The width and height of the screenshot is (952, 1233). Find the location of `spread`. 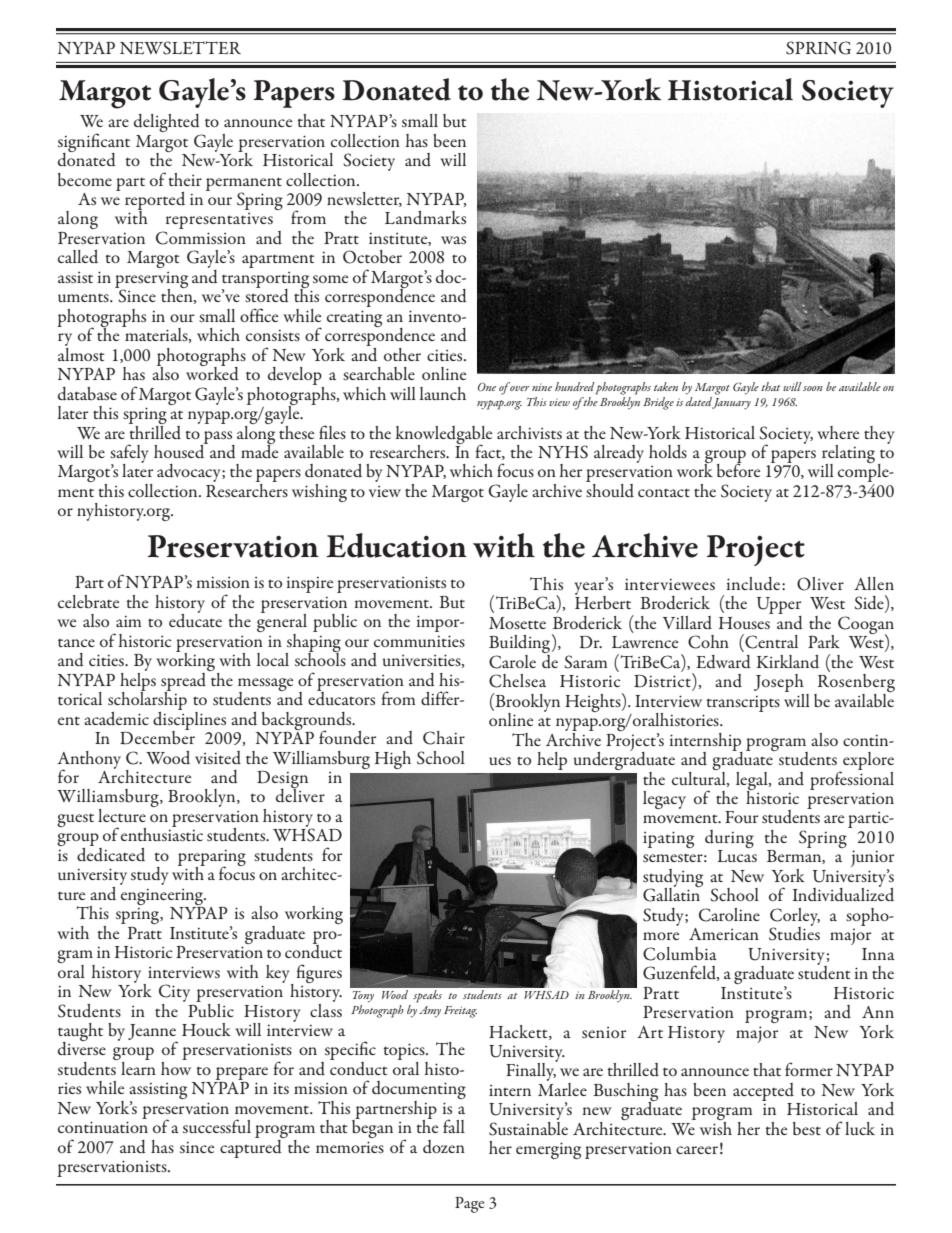

spread is located at coordinates (183, 683).
